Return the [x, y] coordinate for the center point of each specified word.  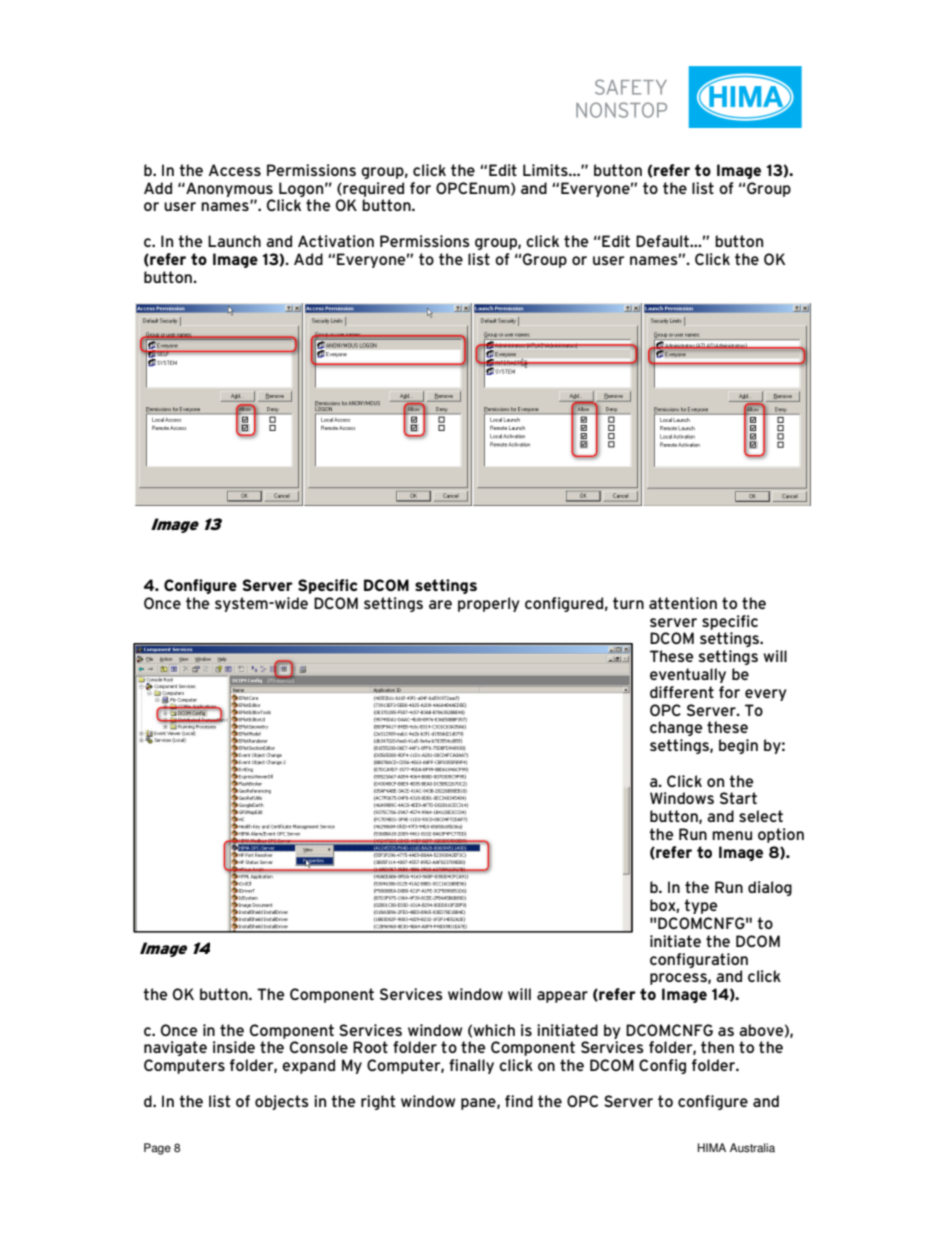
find [519, 1101]
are [440, 604]
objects [282, 1102]
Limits [546, 170]
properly [489, 604]
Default [663, 241]
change [676, 728]
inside [234, 1047]
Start [738, 798]
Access [235, 170]
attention [683, 603]
